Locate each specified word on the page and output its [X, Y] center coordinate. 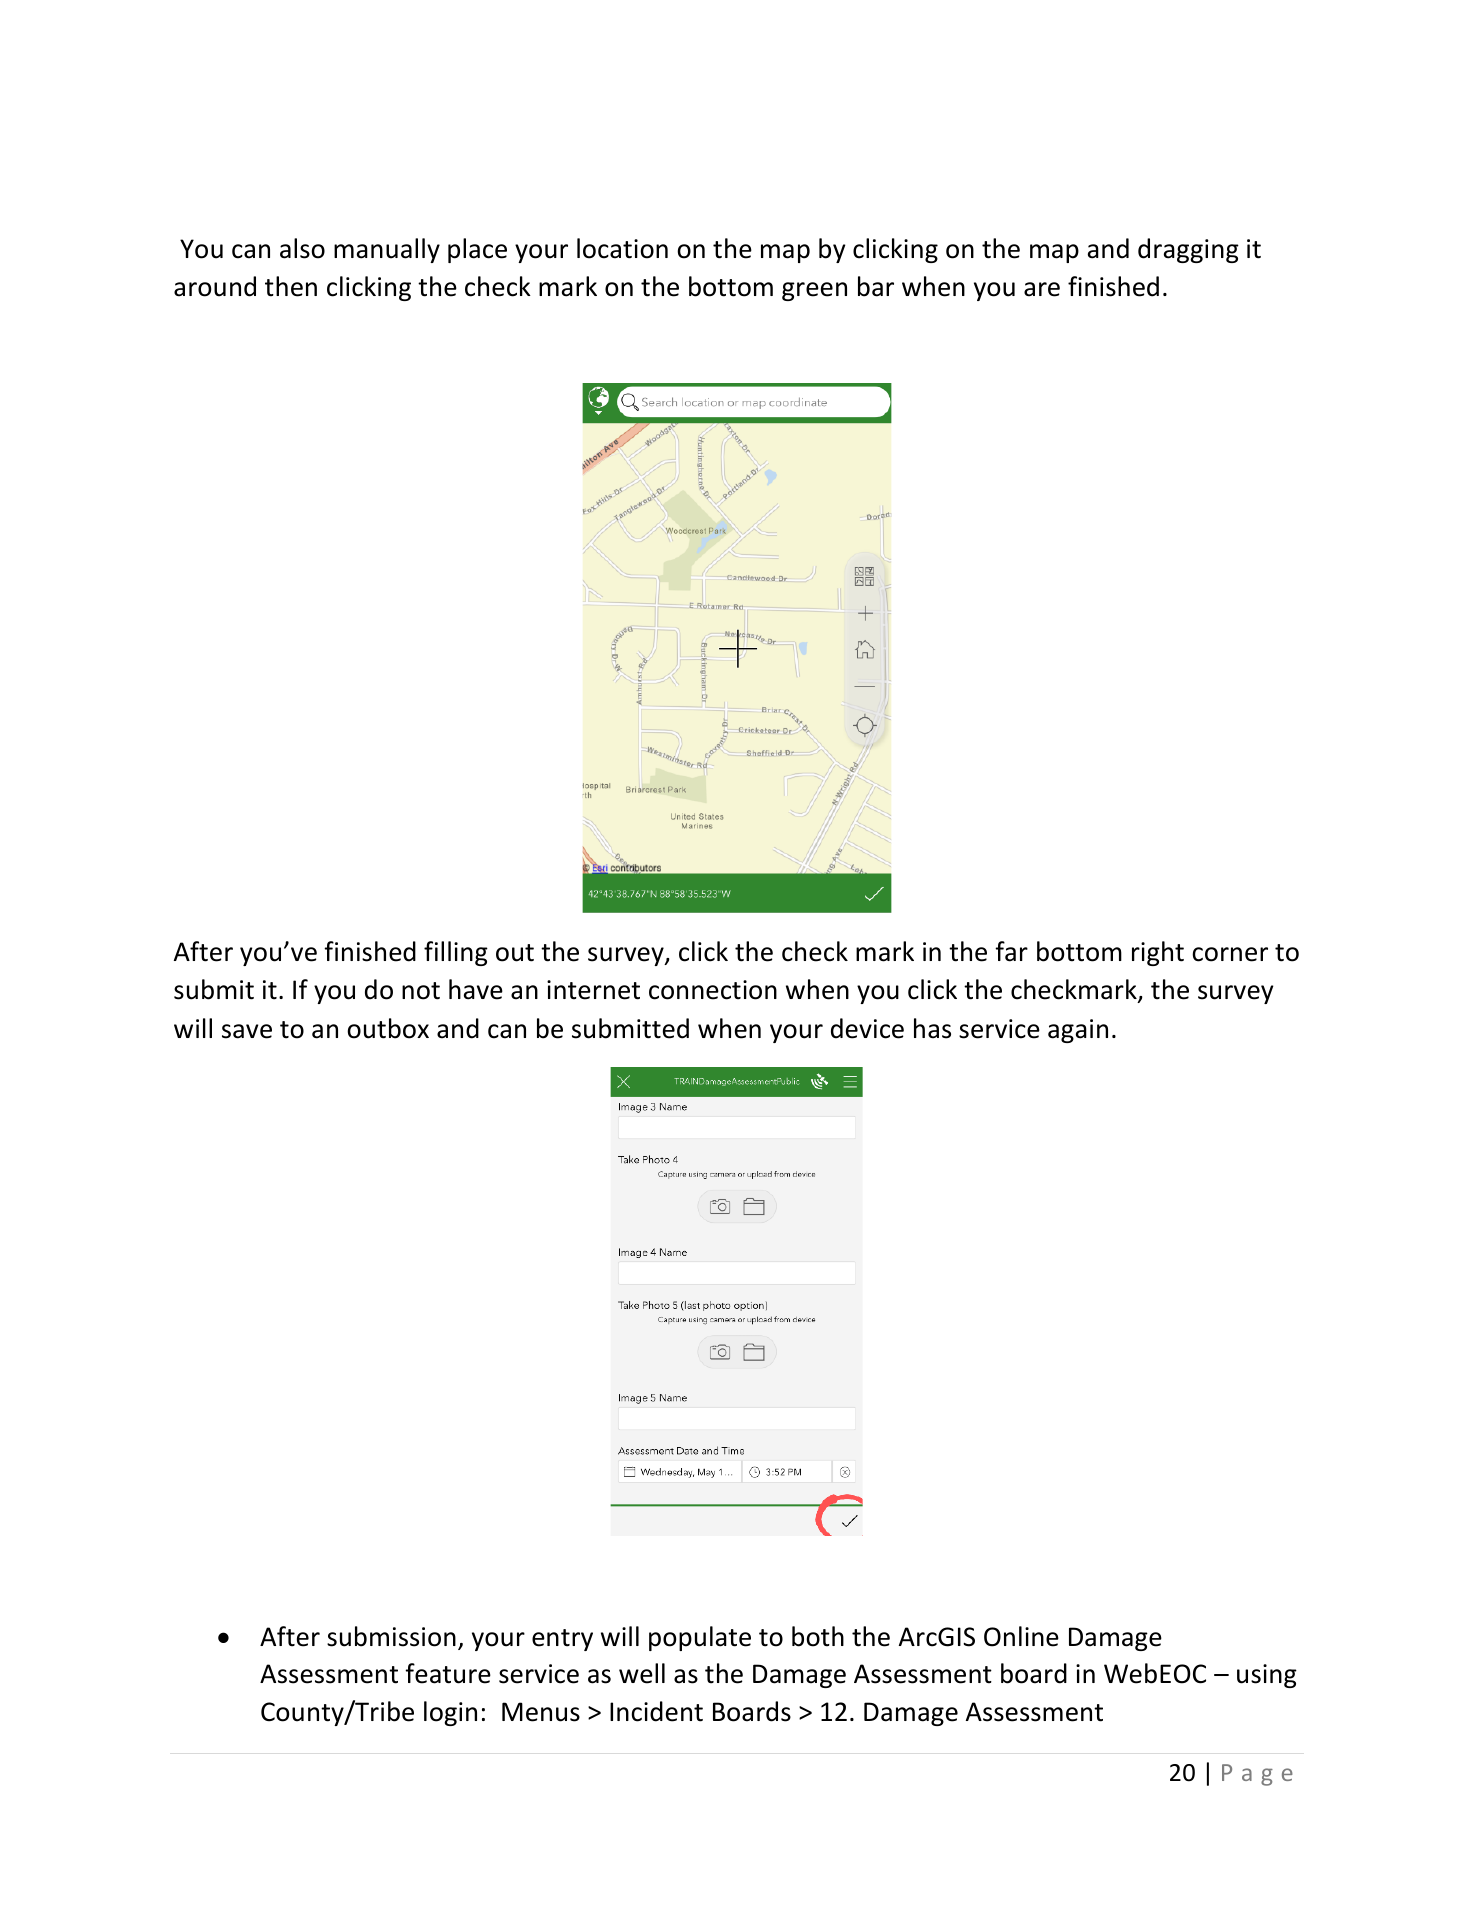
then [291, 286]
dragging [1188, 250]
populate [700, 1638]
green [814, 291]
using [1267, 1676]
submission [391, 1636]
